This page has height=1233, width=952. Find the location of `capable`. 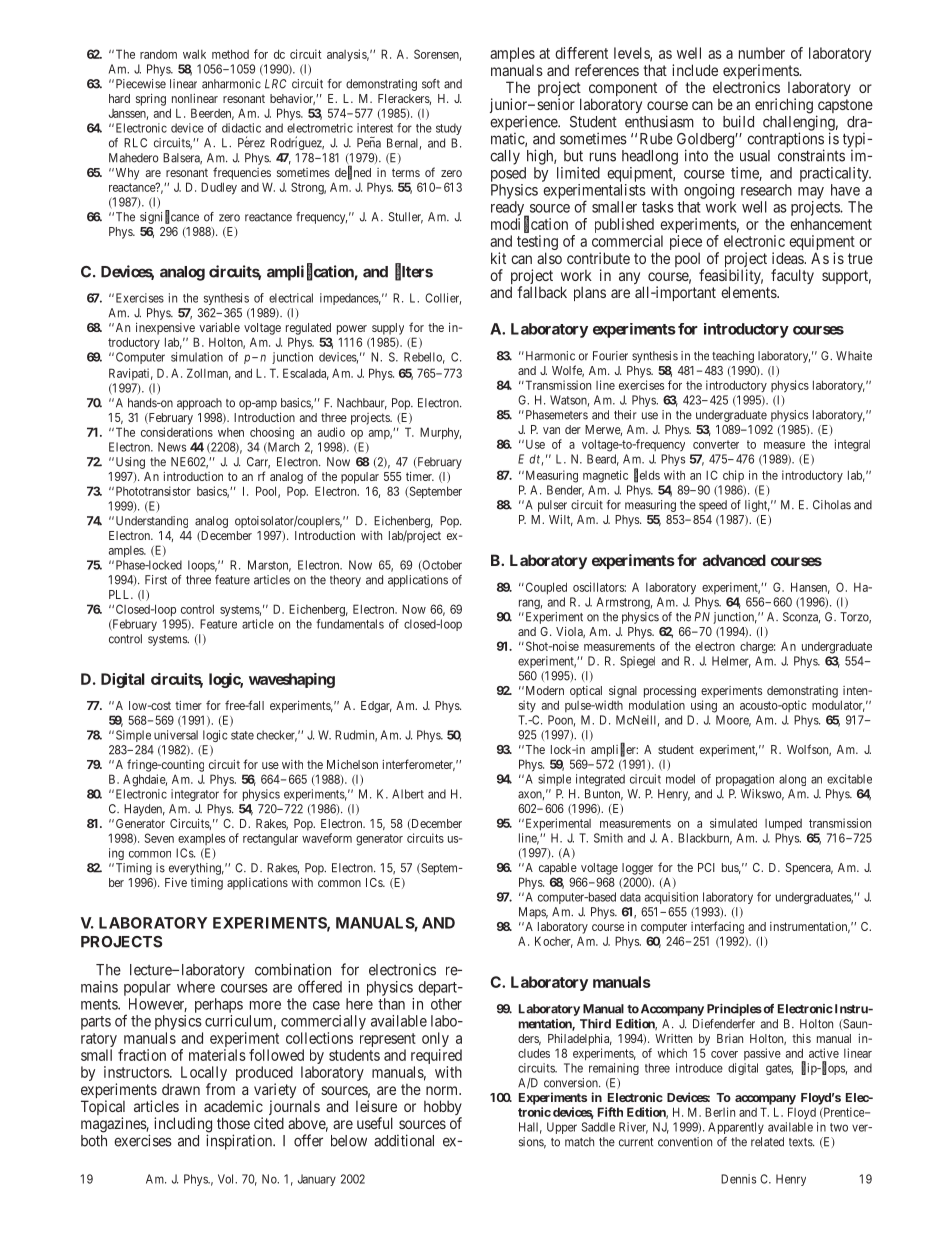

capable is located at coordinates (558, 869).
